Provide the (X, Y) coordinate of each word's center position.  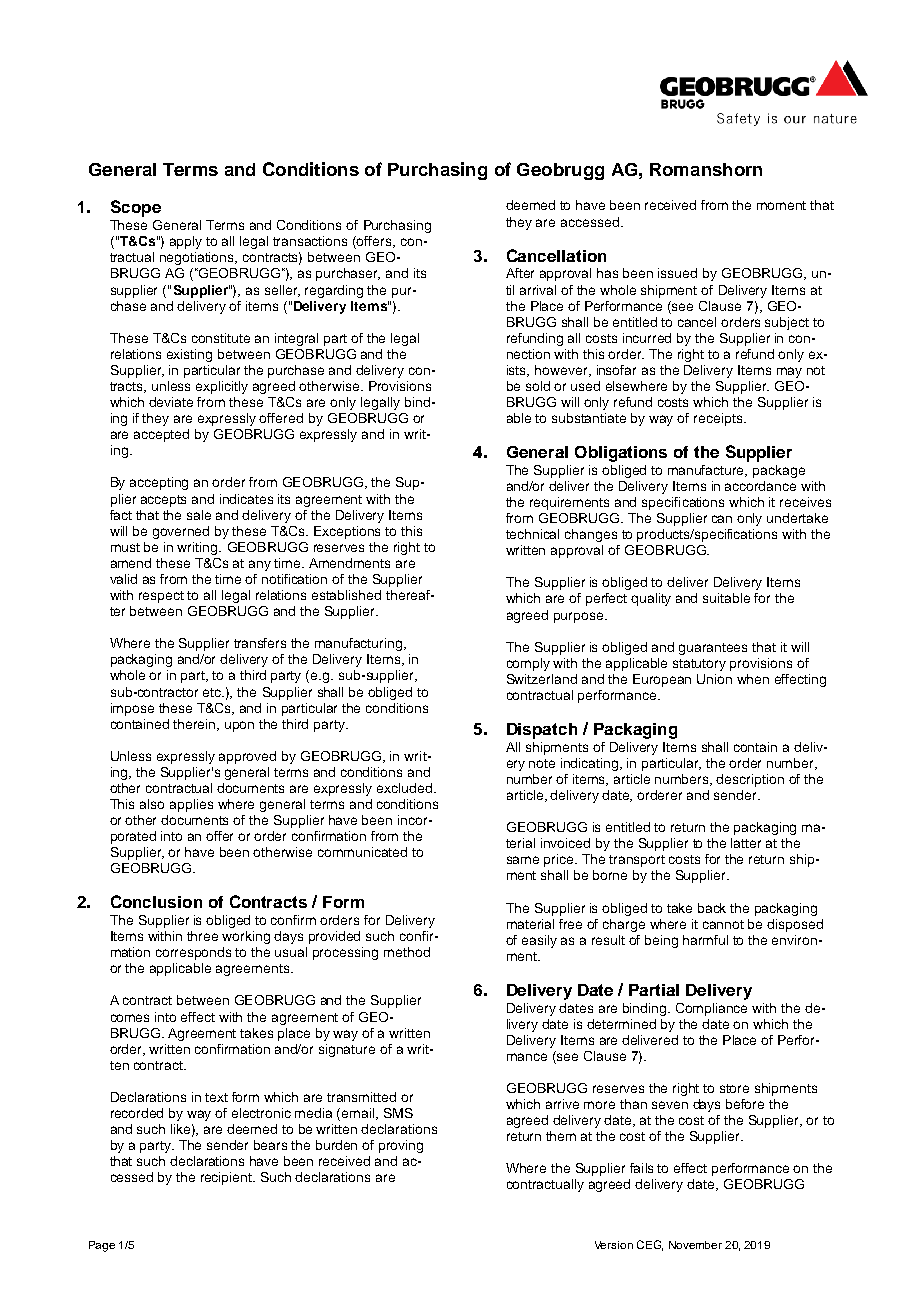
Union (714, 679)
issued (677, 273)
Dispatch (542, 731)
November (695, 1245)
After (520, 273)
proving (401, 1146)
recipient (228, 1178)
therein (196, 725)
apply (186, 242)
